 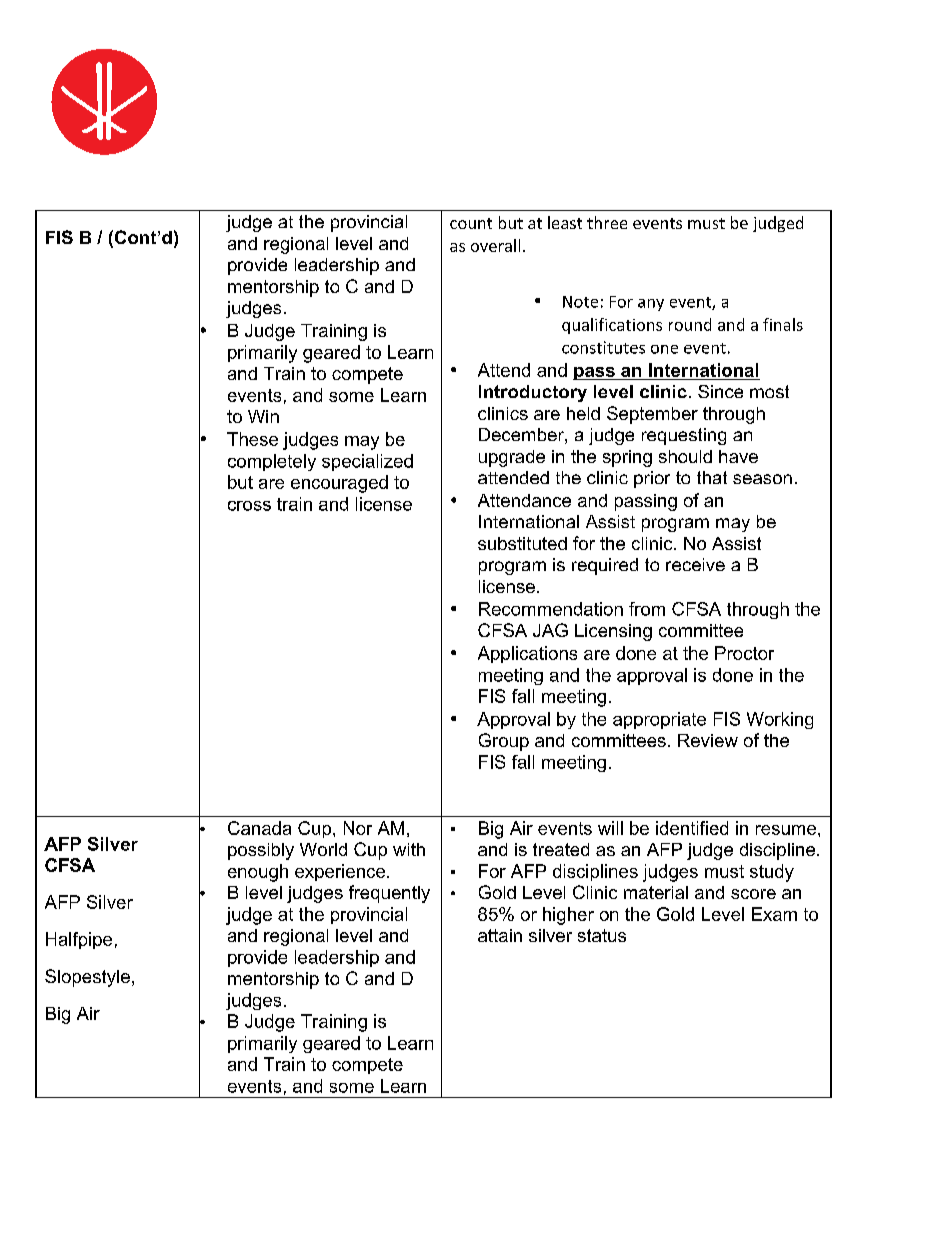 I want to click on Group, so click(x=504, y=742).
